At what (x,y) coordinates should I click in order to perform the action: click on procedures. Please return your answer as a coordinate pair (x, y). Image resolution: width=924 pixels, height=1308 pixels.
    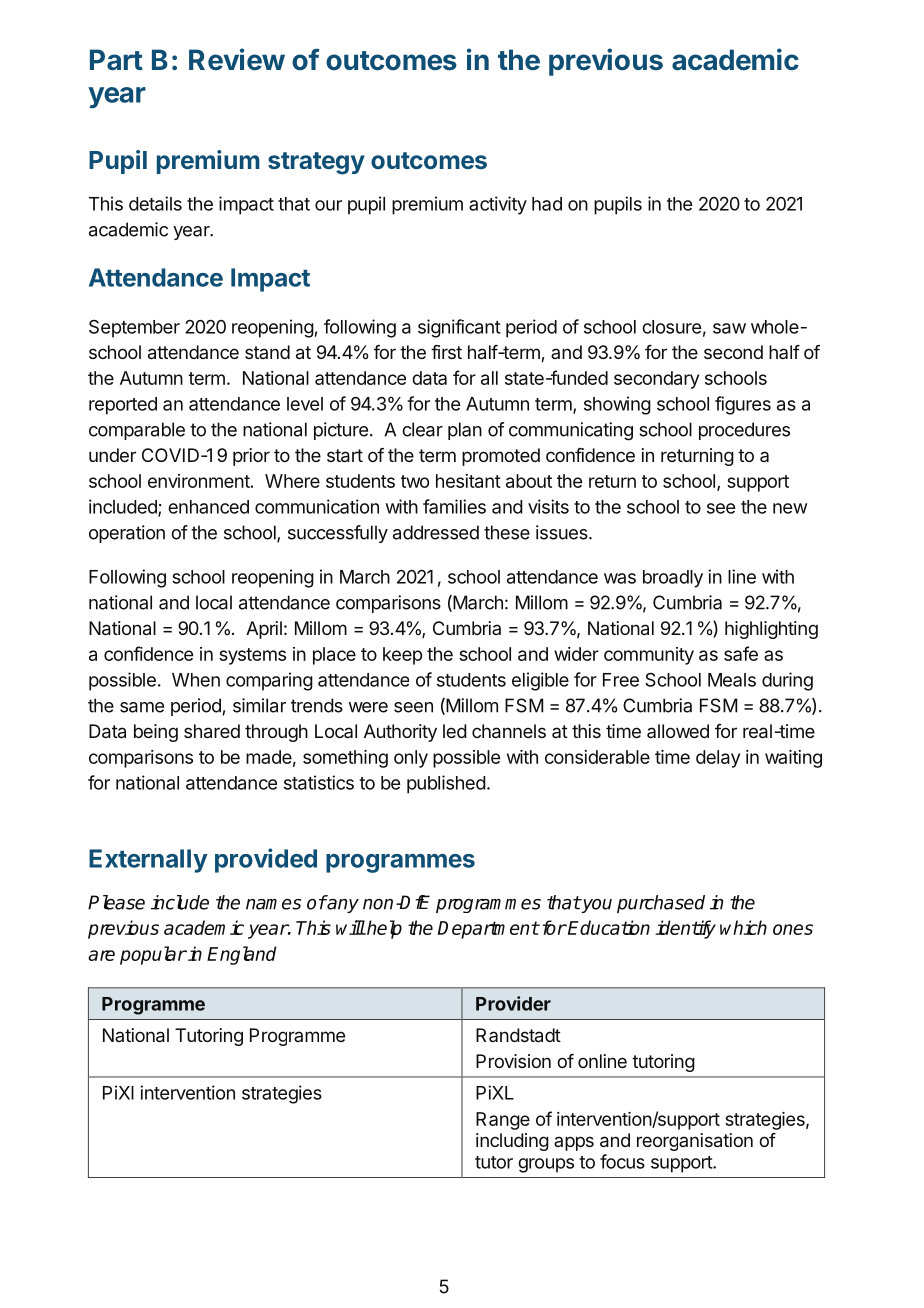
    Looking at the image, I should click on (744, 431).
